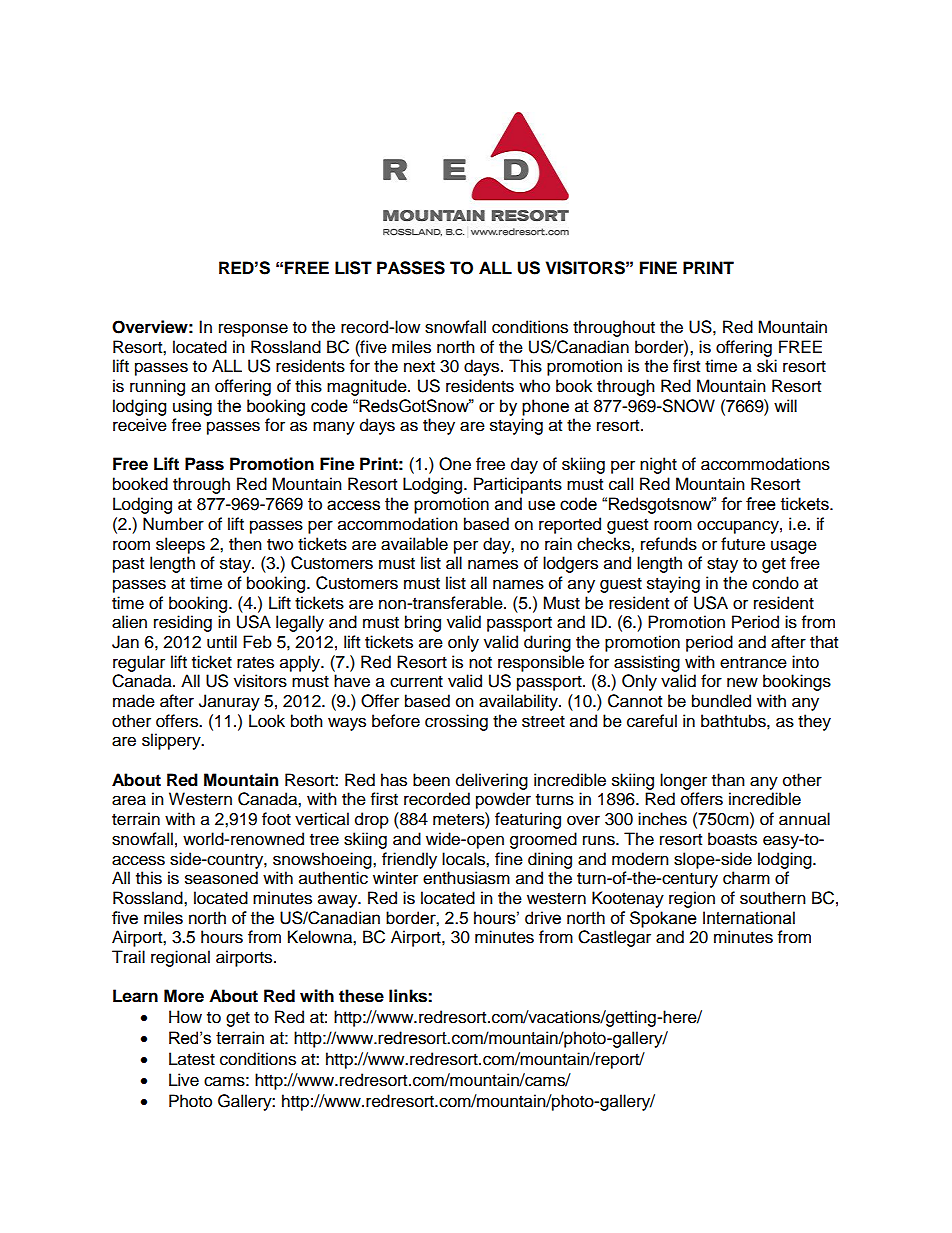 The width and height of the screenshot is (952, 1233). I want to click on Latest, so click(192, 1059).
